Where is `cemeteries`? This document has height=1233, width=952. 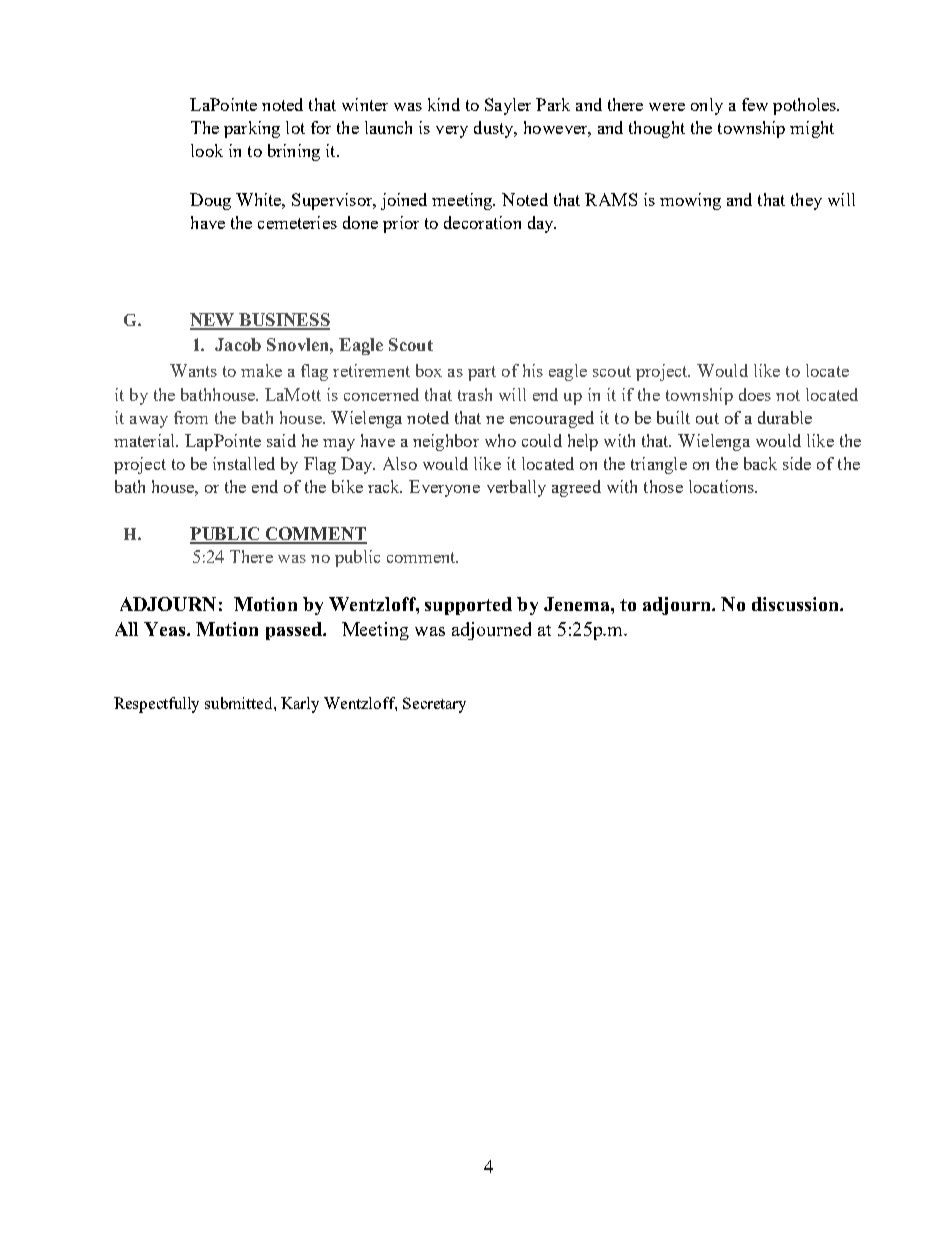 cemeteries is located at coordinates (297, 222).
